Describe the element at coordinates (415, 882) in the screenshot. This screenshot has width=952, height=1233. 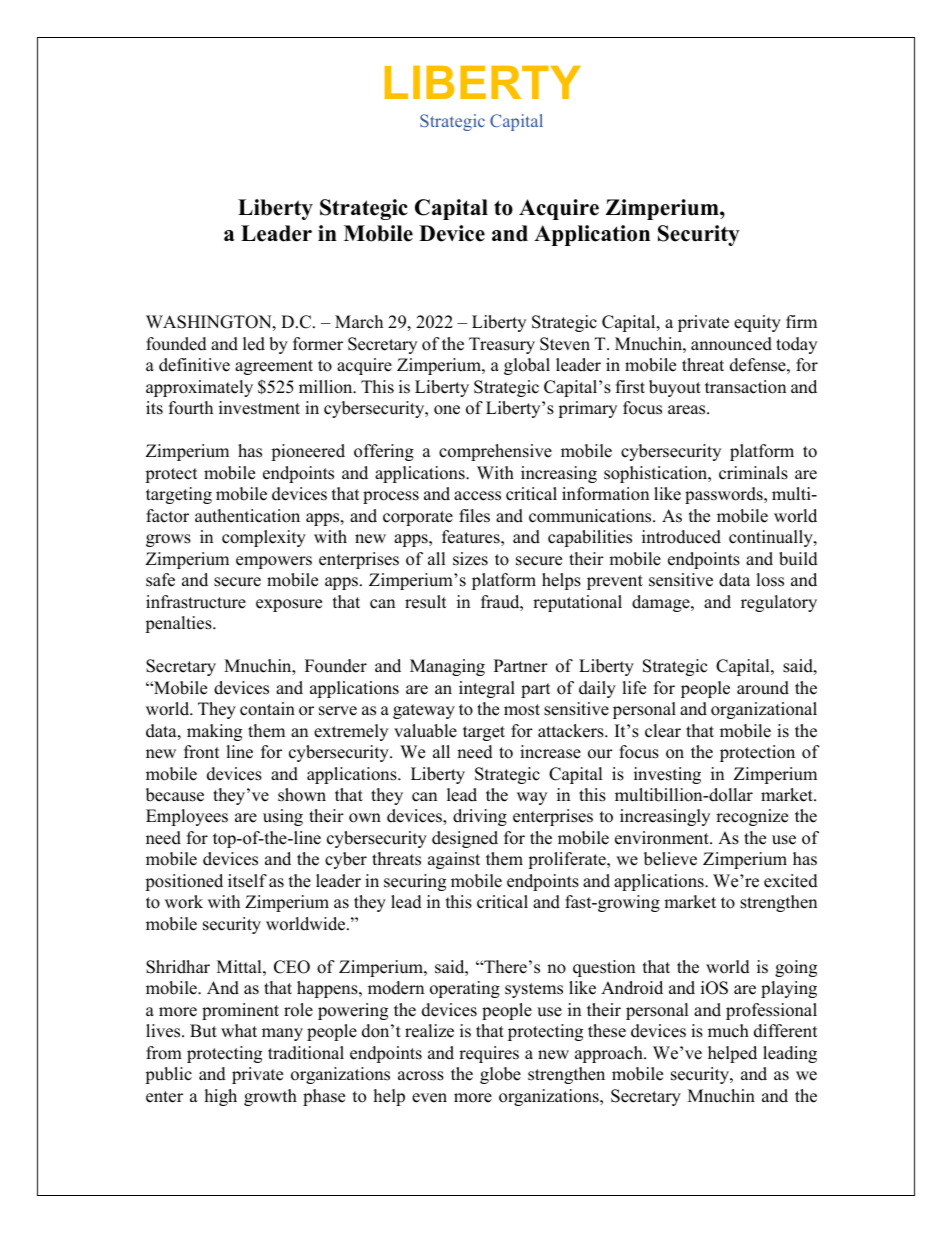
I see `securing` at that location.
